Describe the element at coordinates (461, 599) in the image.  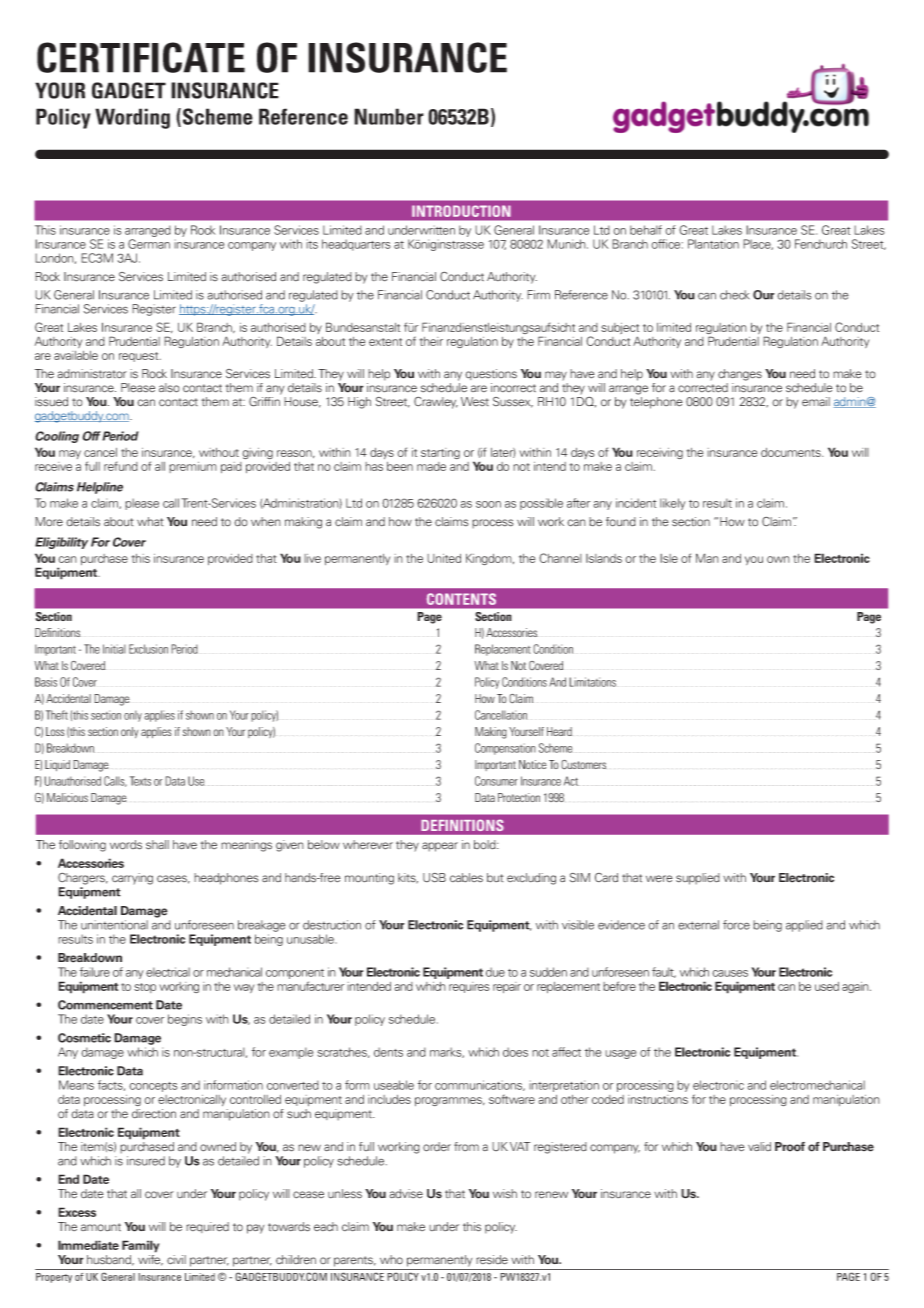
I see `CONTENTS` at that location.
